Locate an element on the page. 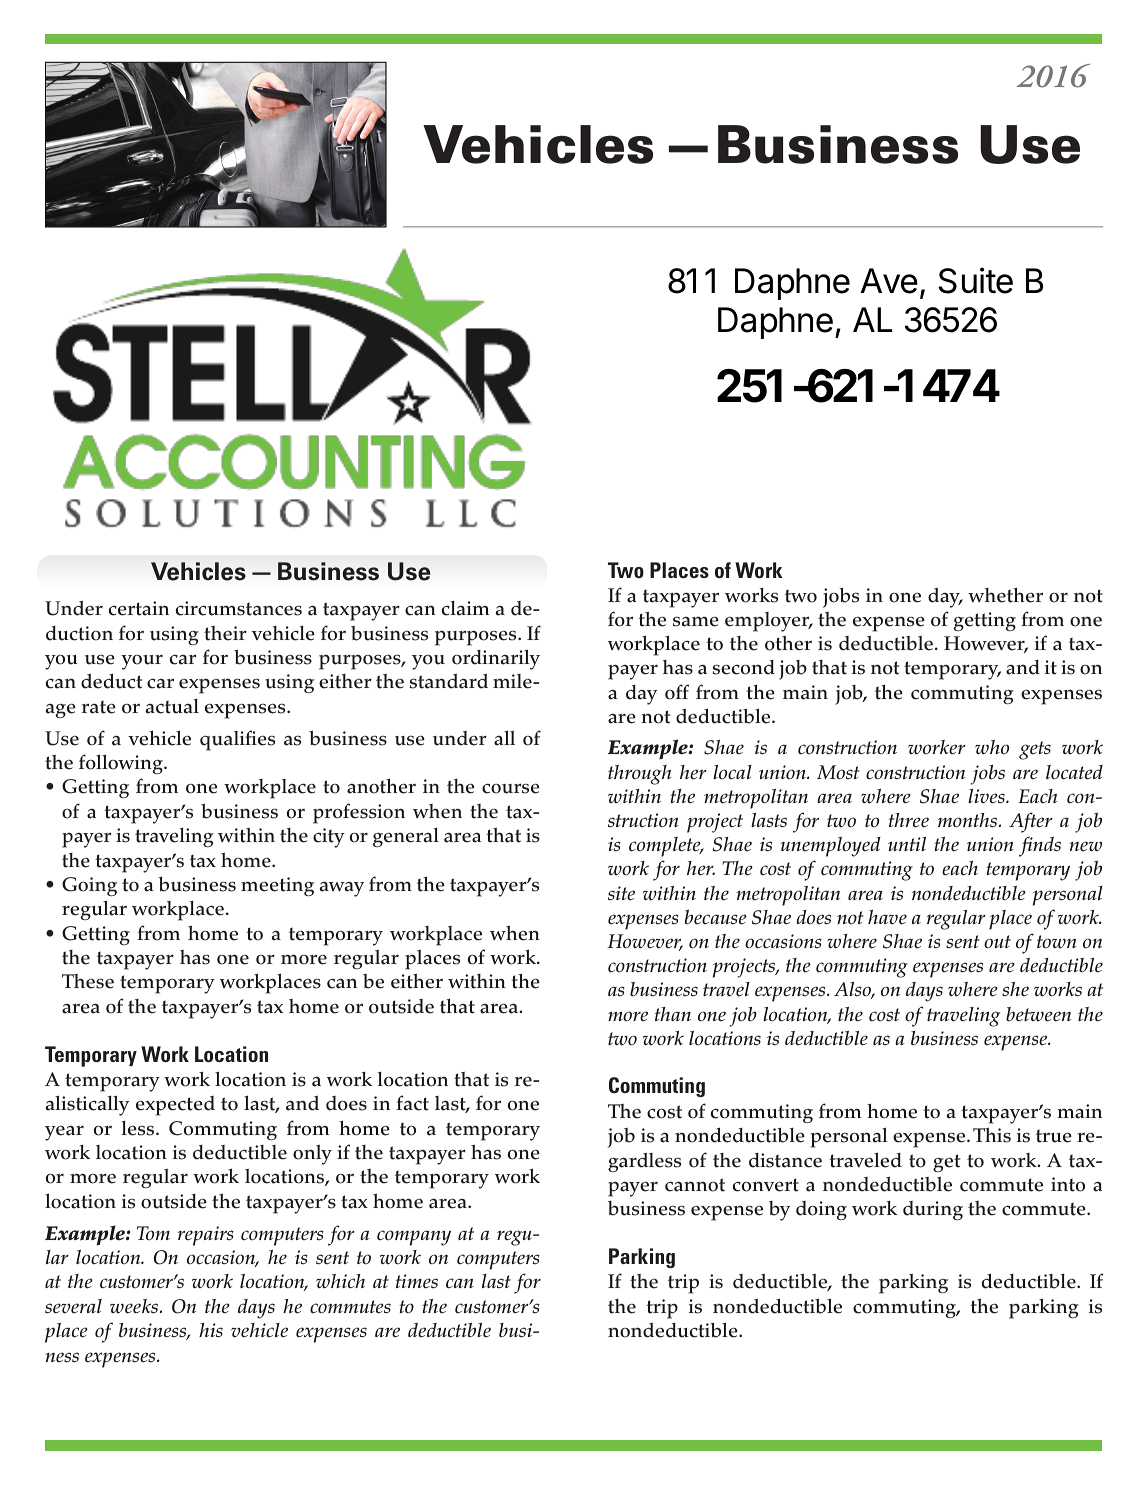 Image resolution: width=1148 pixels, height=1485 pixels. course is located at coordinates (510, 788).
